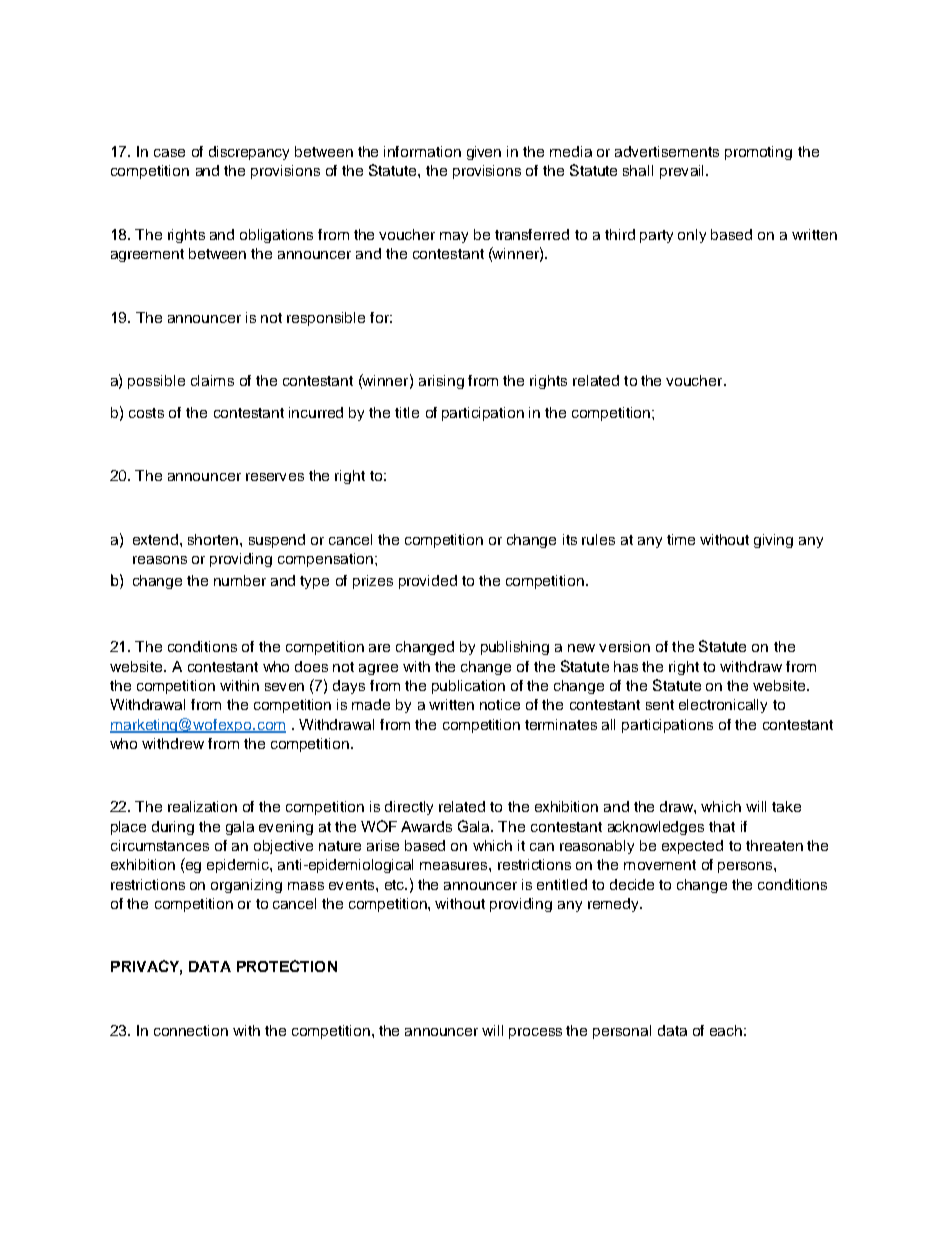 This image has height=1233, width=952. I want to click on case, so click(169, 153).
